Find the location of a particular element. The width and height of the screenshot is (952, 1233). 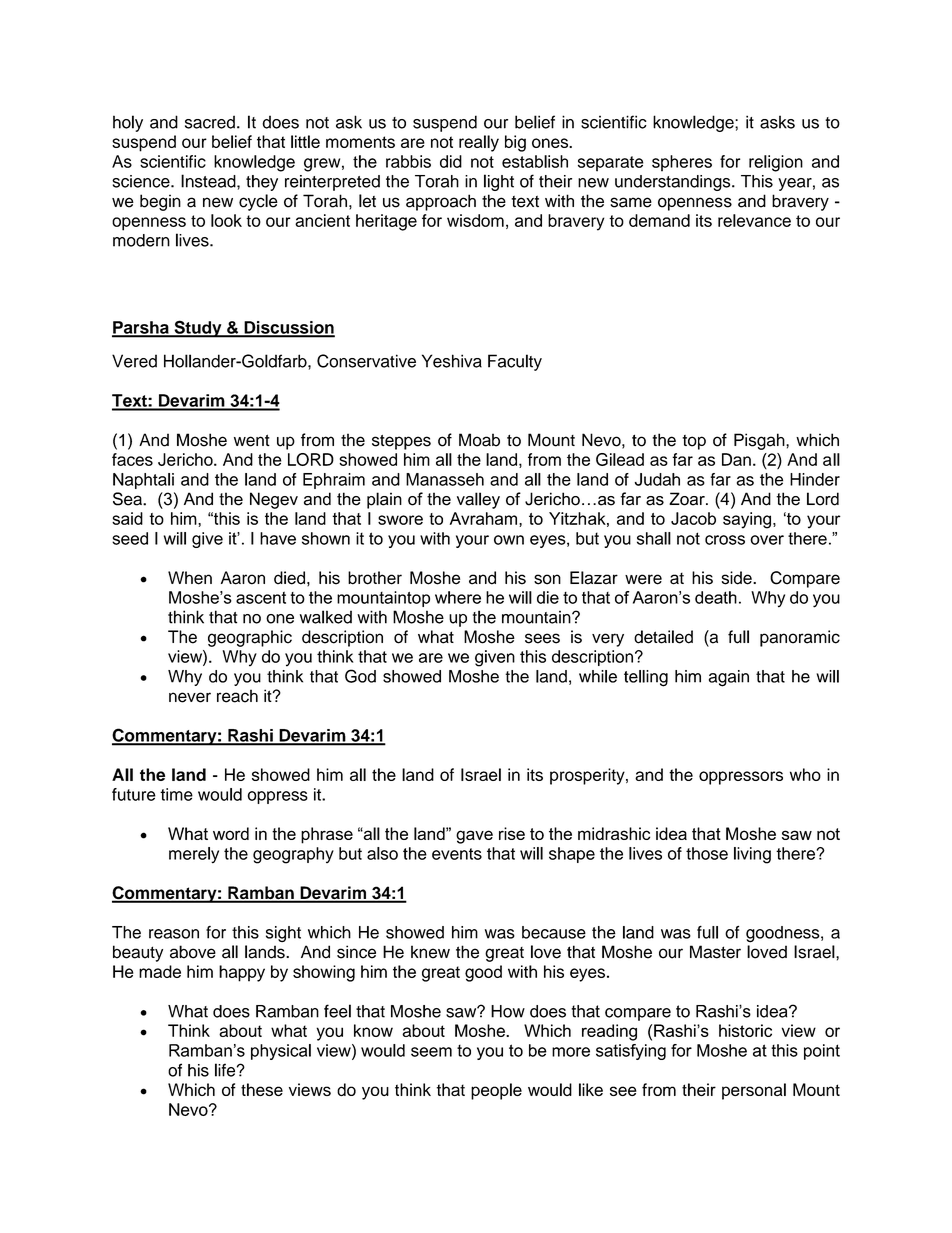

When is located at coordinates (190, 578).
